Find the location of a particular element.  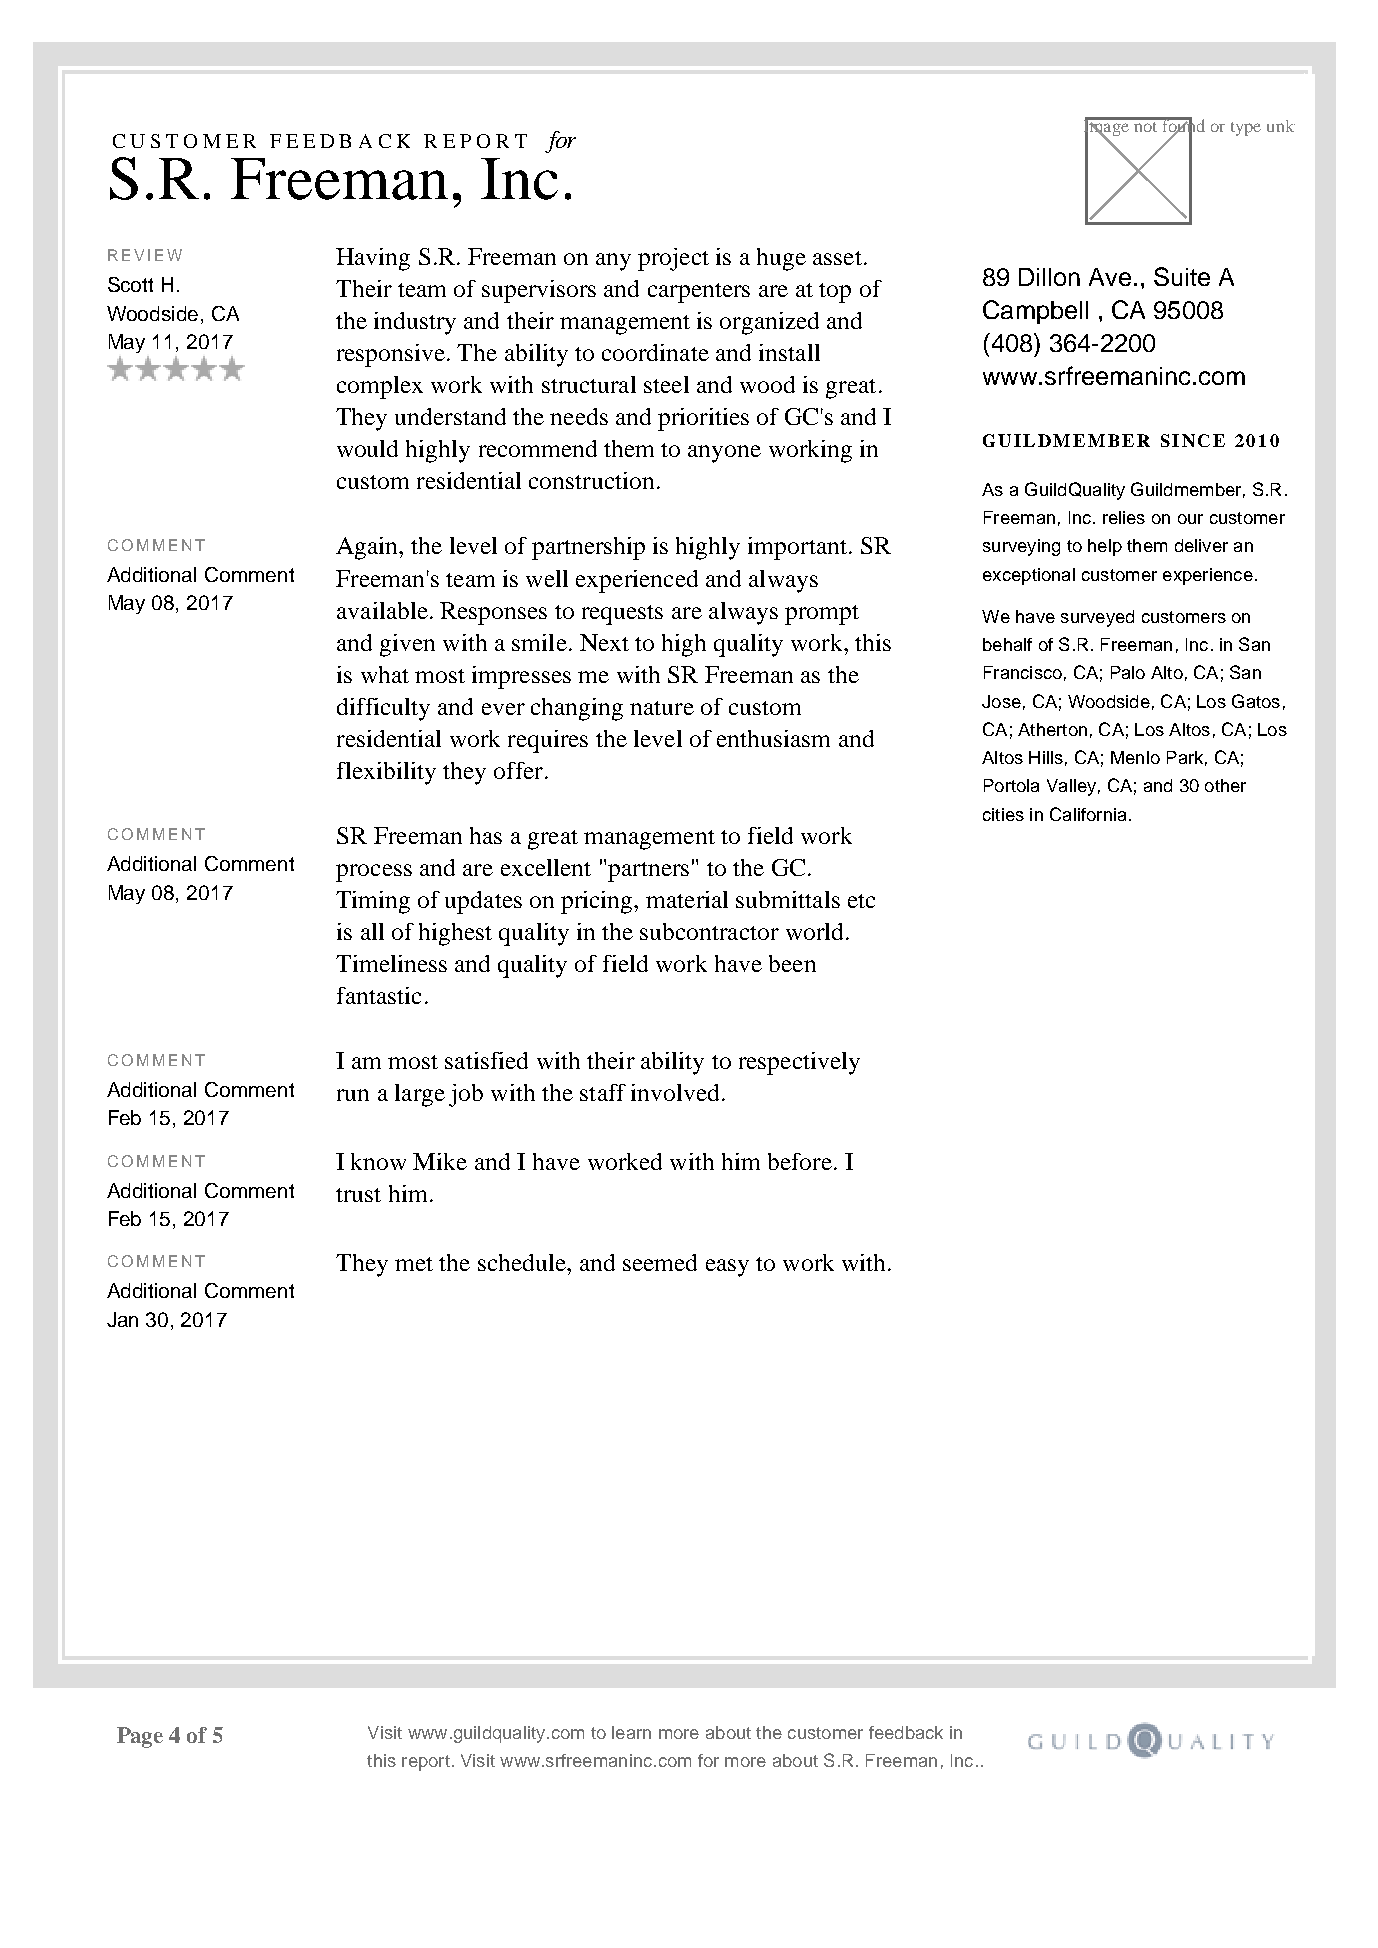

Page is located at coordinates (140, 1737).
